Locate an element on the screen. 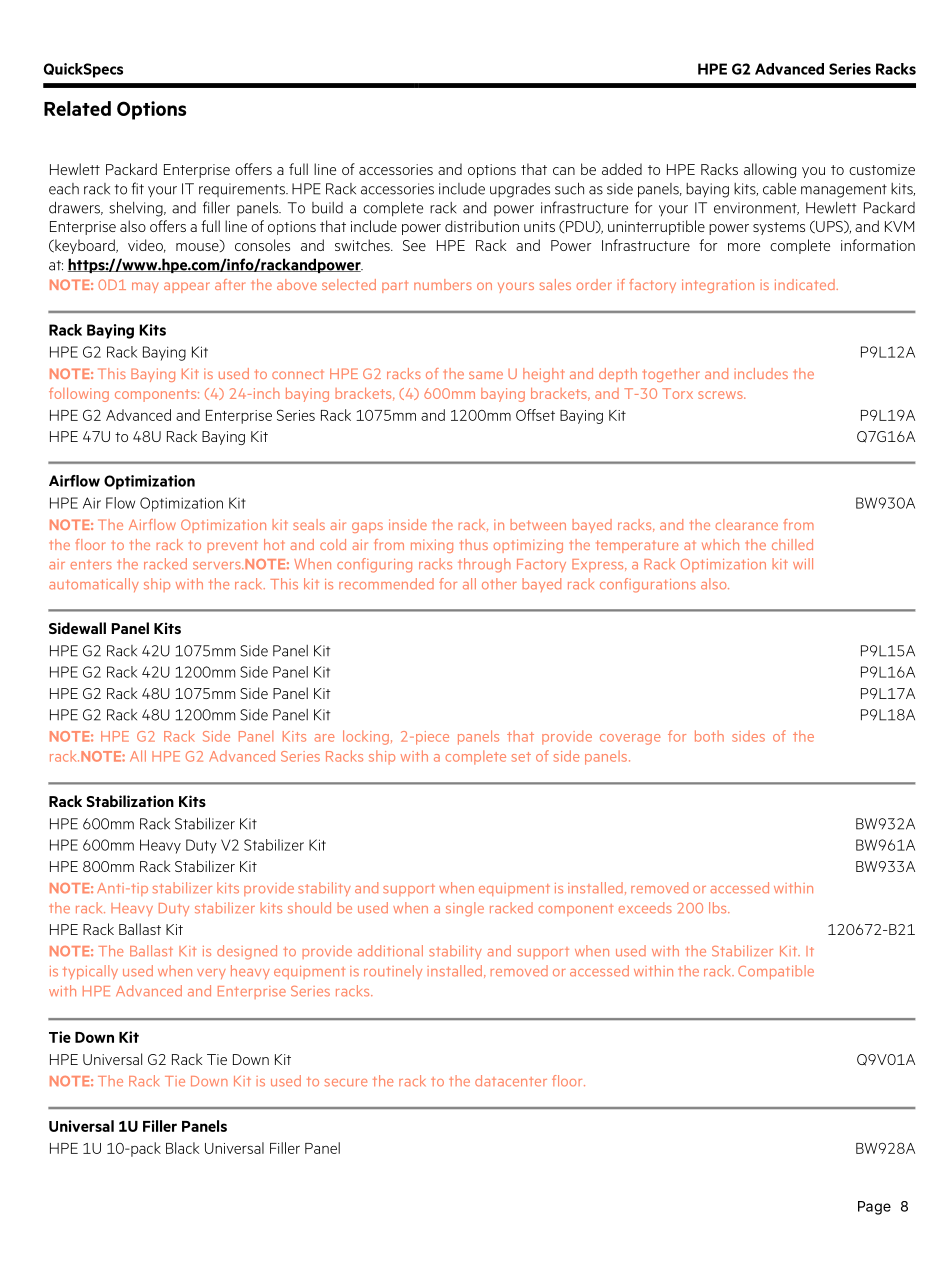 The height and width of the screenshot is (1270, 952). automatically is located at coordinates (94, 585).
